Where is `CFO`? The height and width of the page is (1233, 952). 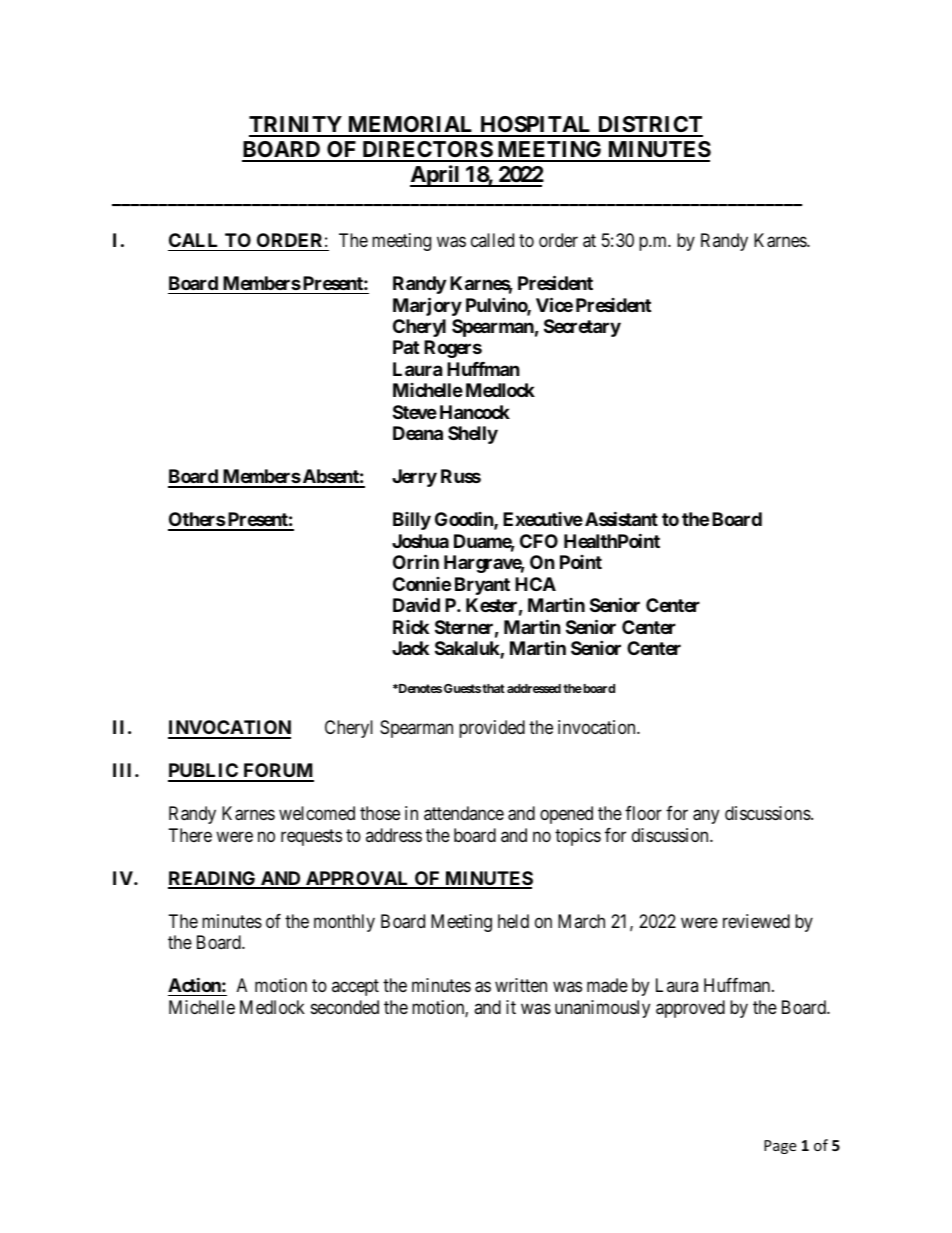 CFO is located at coordinates (539, 541).
